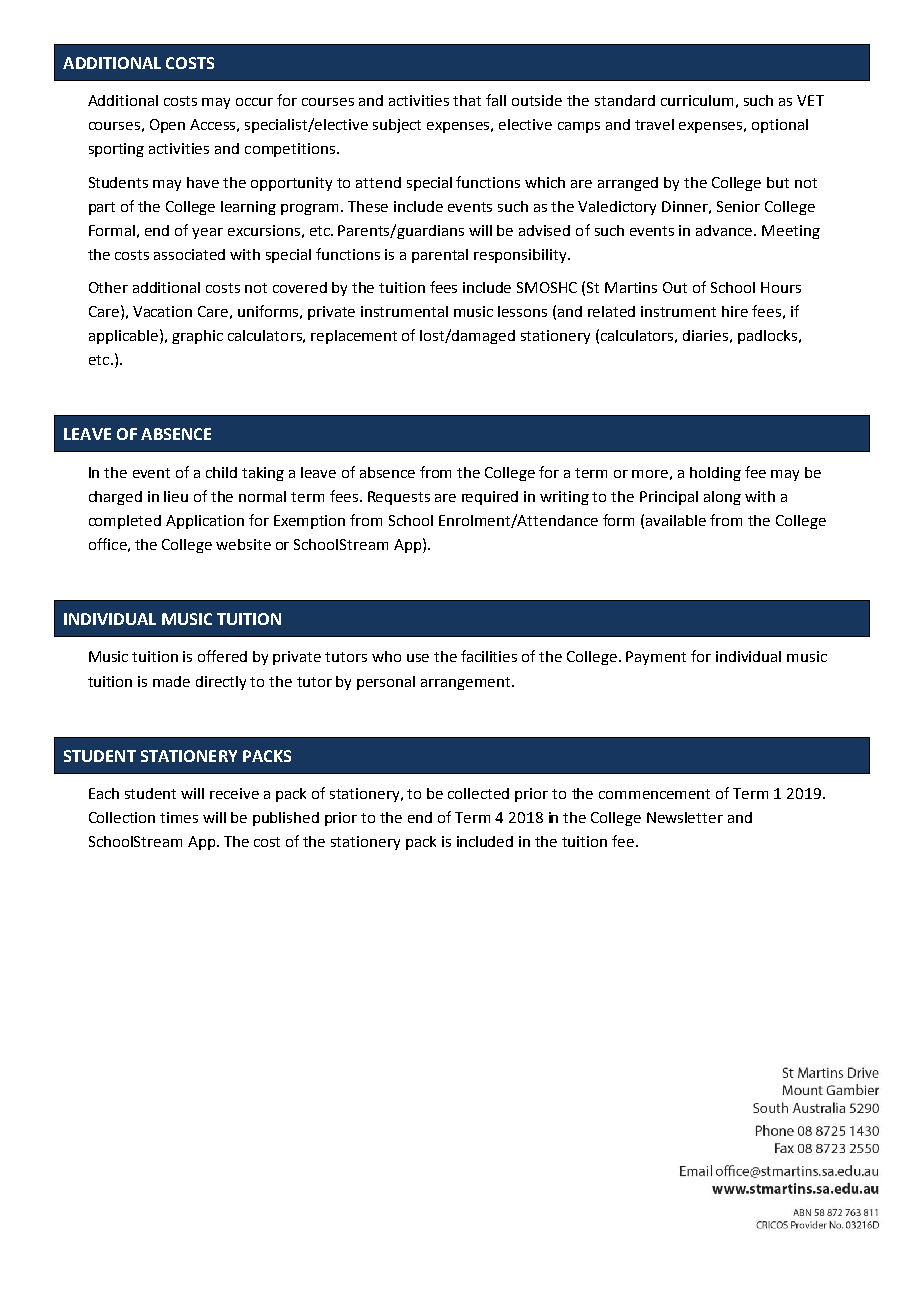 The width and height of the screenshot is (924, 1308). What do you see at coordinates (222, 656) in the screenshot?
I see `offered` at bounding box center [222, 656].
